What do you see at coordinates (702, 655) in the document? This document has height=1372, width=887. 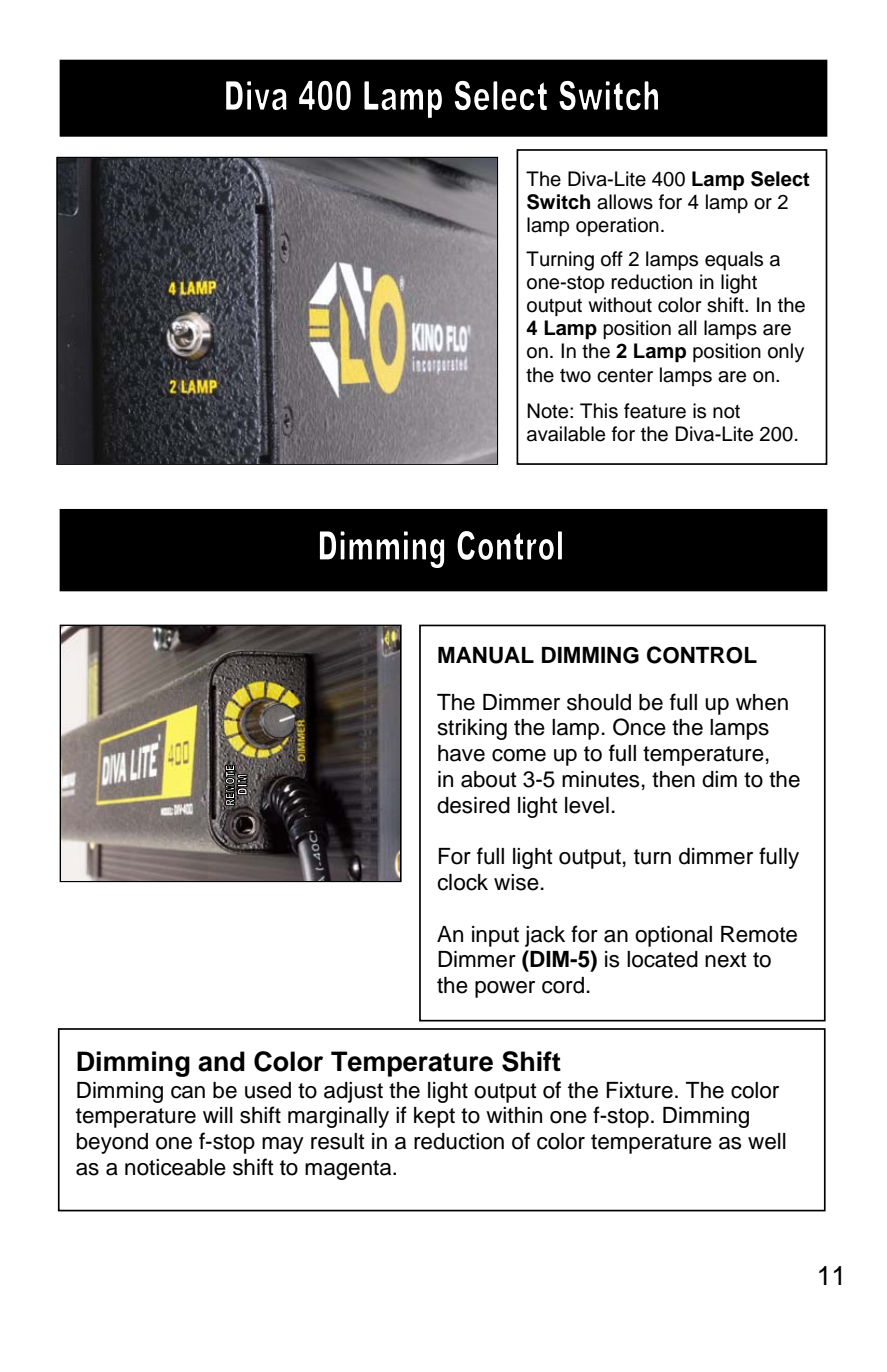 I see `CONTROL` at bounding box center [702, 655].
